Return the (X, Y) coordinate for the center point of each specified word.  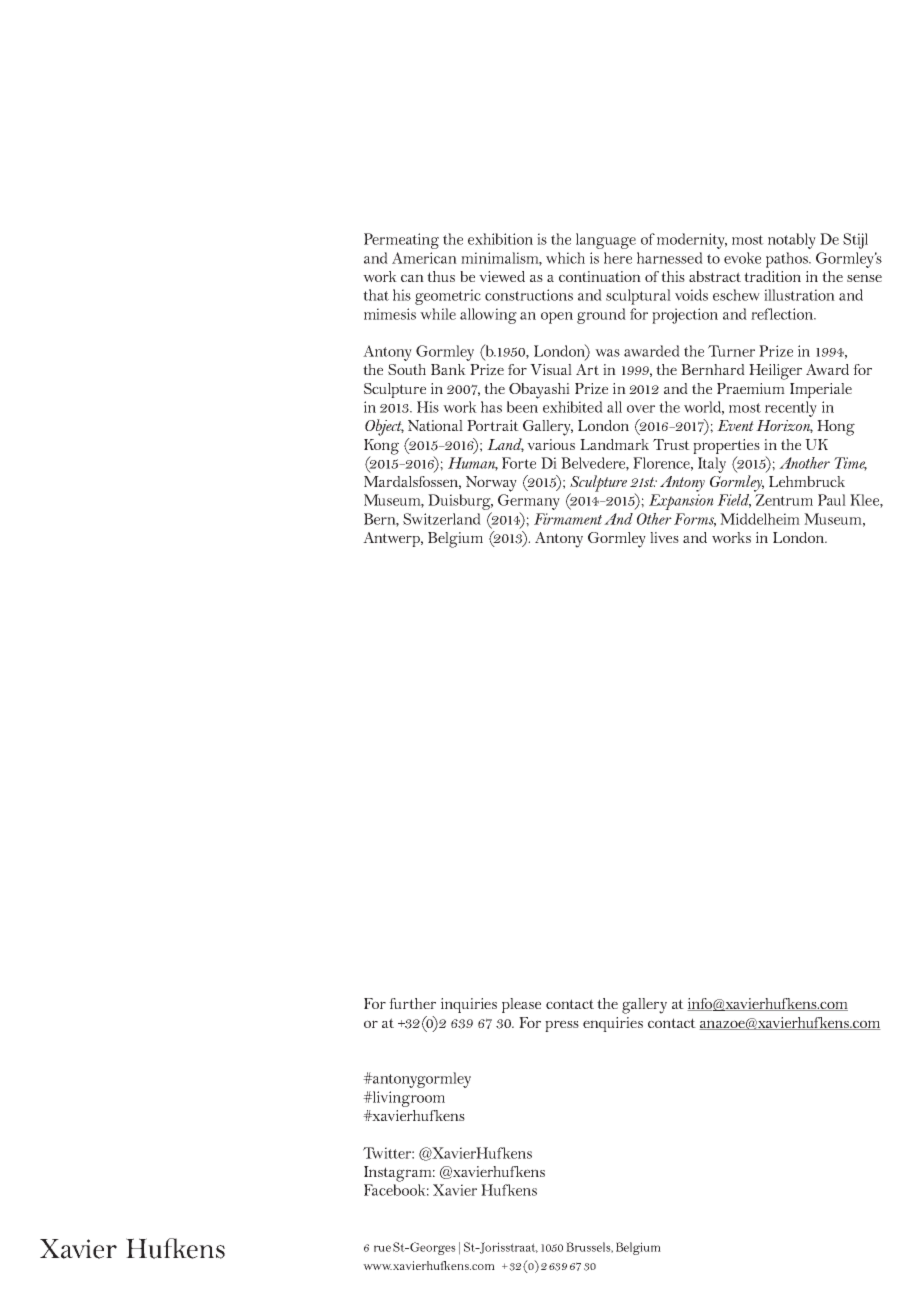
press (562, 1026)
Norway (491, 484)
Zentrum (784, 500)
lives (664, 537)
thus (441, 276)
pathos (788, 260)
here (618, 258)
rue (382, 1248)
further (412, 1003)
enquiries (613, 1024)
